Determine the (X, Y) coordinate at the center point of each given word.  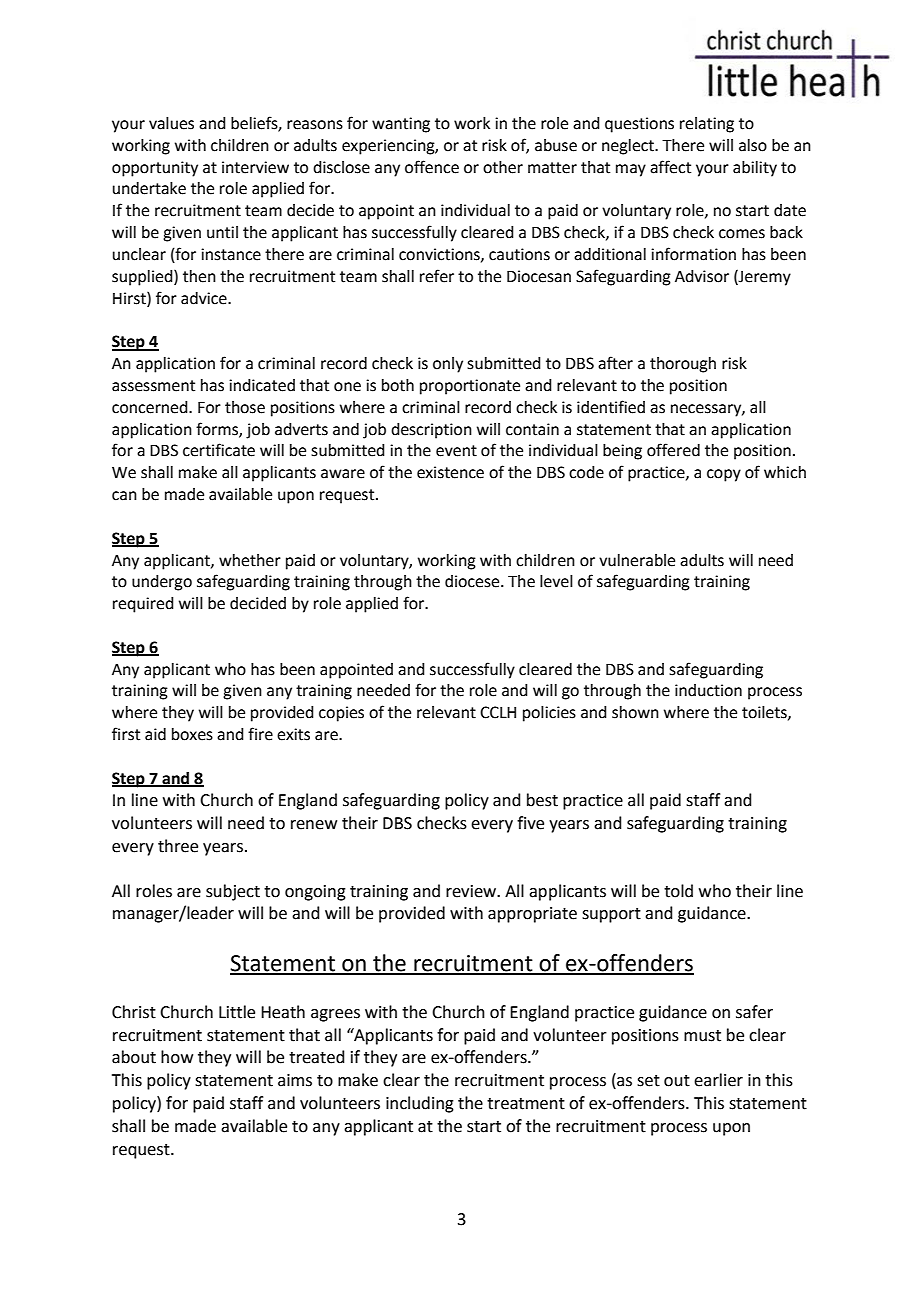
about (134, 1057)
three (178, 846)
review (472, 891)
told (678, 891)
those (245, 407)
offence (432, 167)
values (171, 123)
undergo (162, 583)
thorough (683, 365)
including (420, 1104)
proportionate (470, 387)
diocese (473, 581)
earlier (718, 1080)
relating (707, 125)
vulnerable (637, 560)
